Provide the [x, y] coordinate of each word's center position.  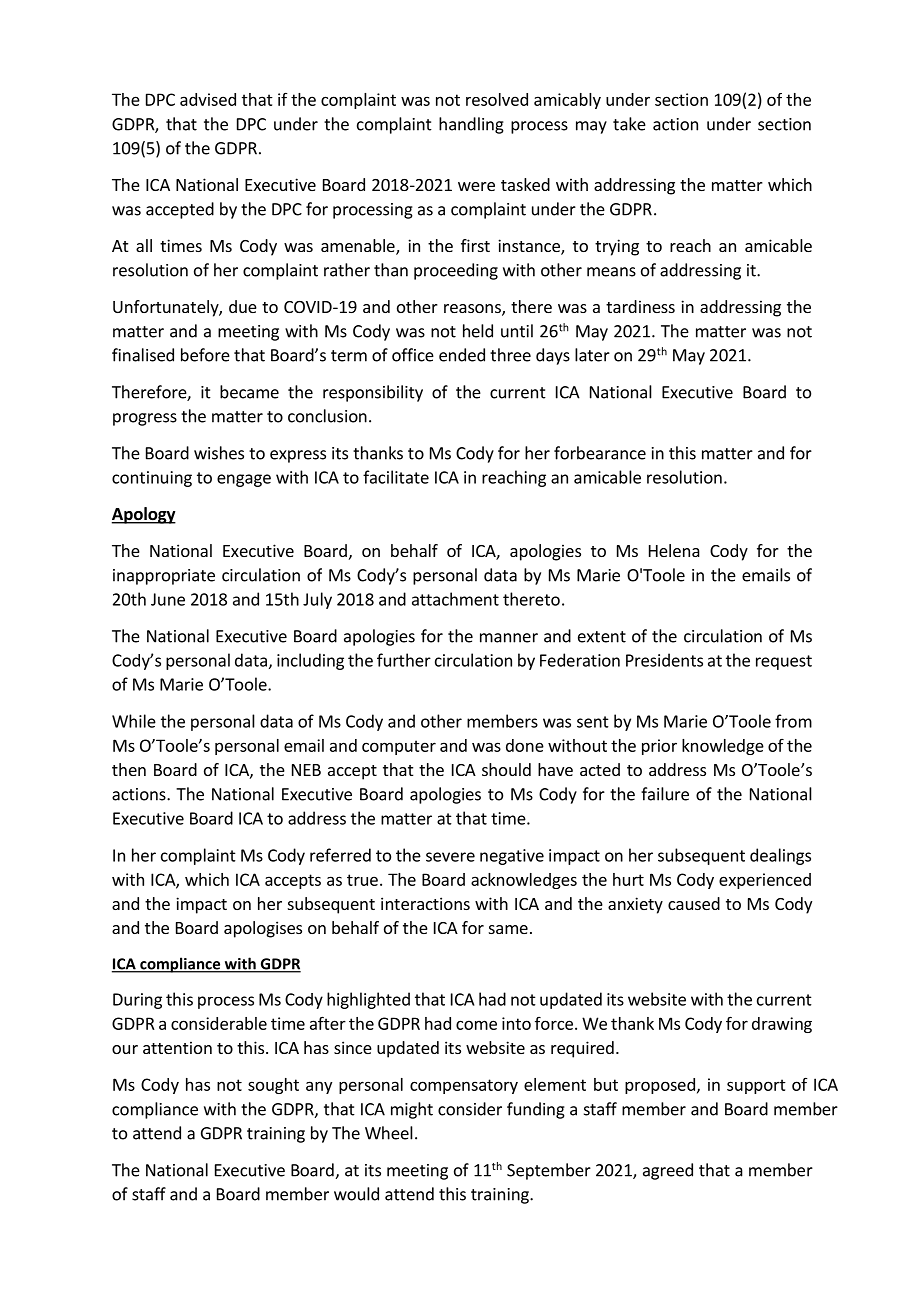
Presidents [664, 660]
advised [208, 99]
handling [471, 125]
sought [273, 1086]
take [629, 124]
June [168, 599]
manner [509, 638]
